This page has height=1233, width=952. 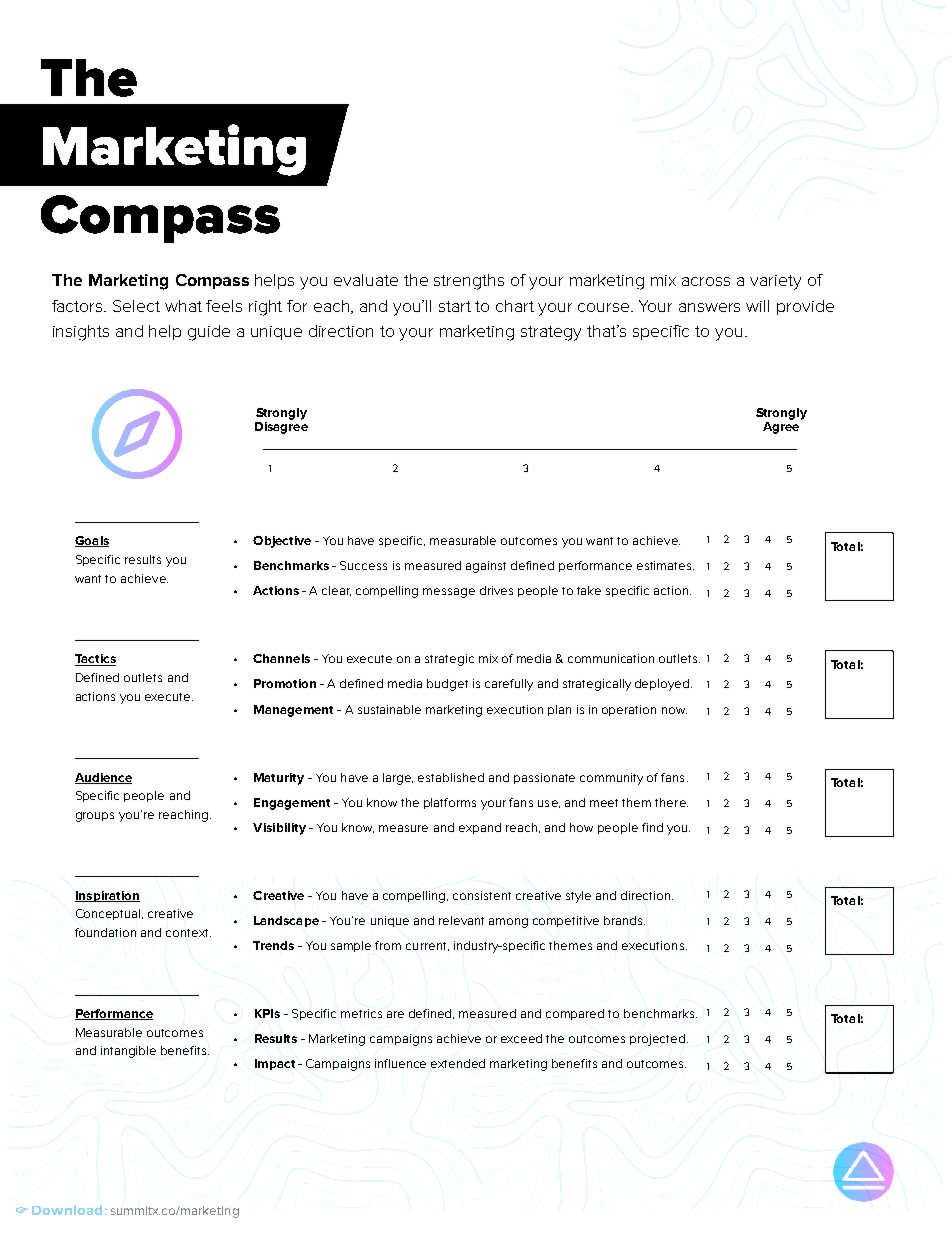 What do you see at coordinates (449, 593) in the page?
I see `message` at bounding box center [449, 593].
